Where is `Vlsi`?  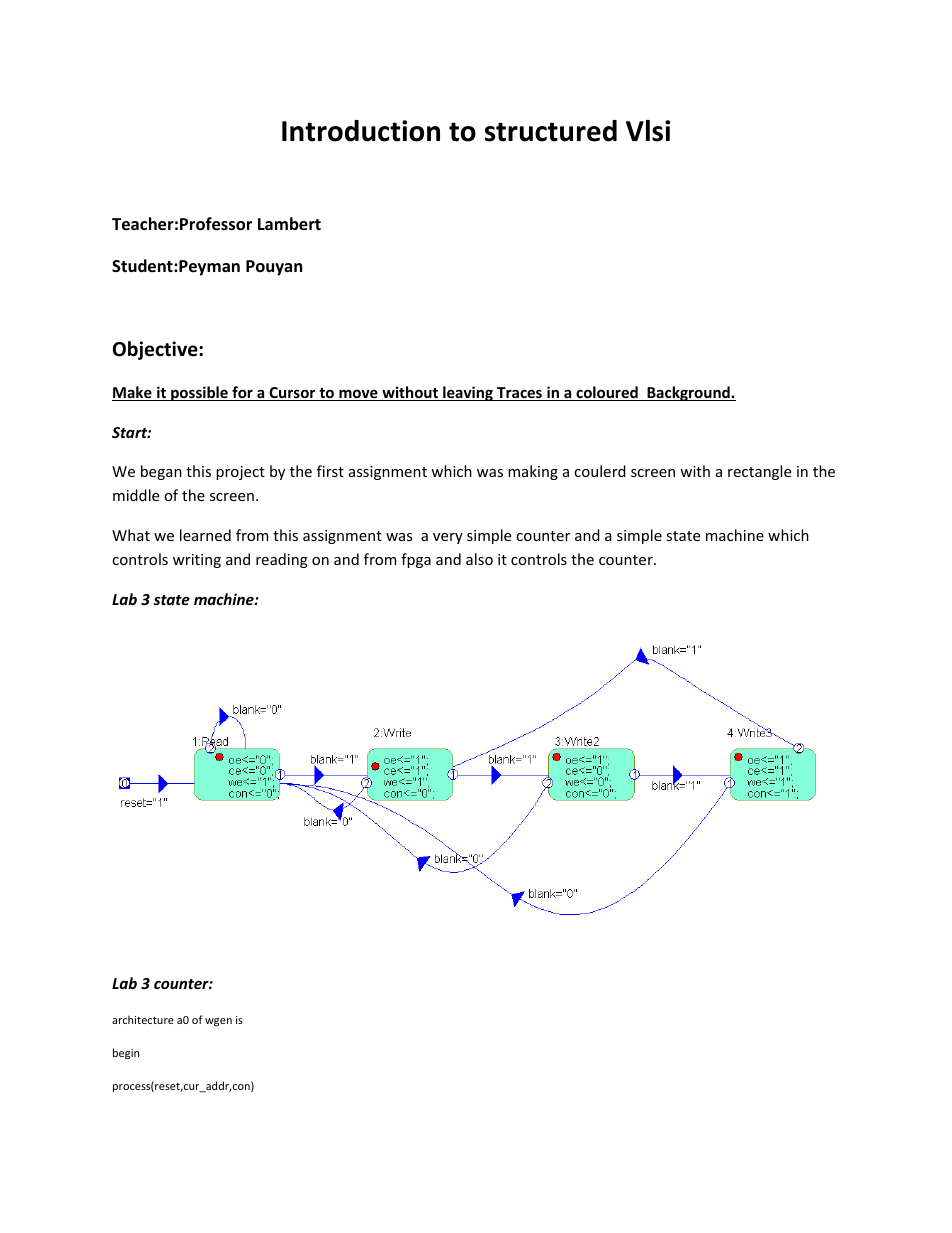 Vlsi is located at coordinates (648, 131).
